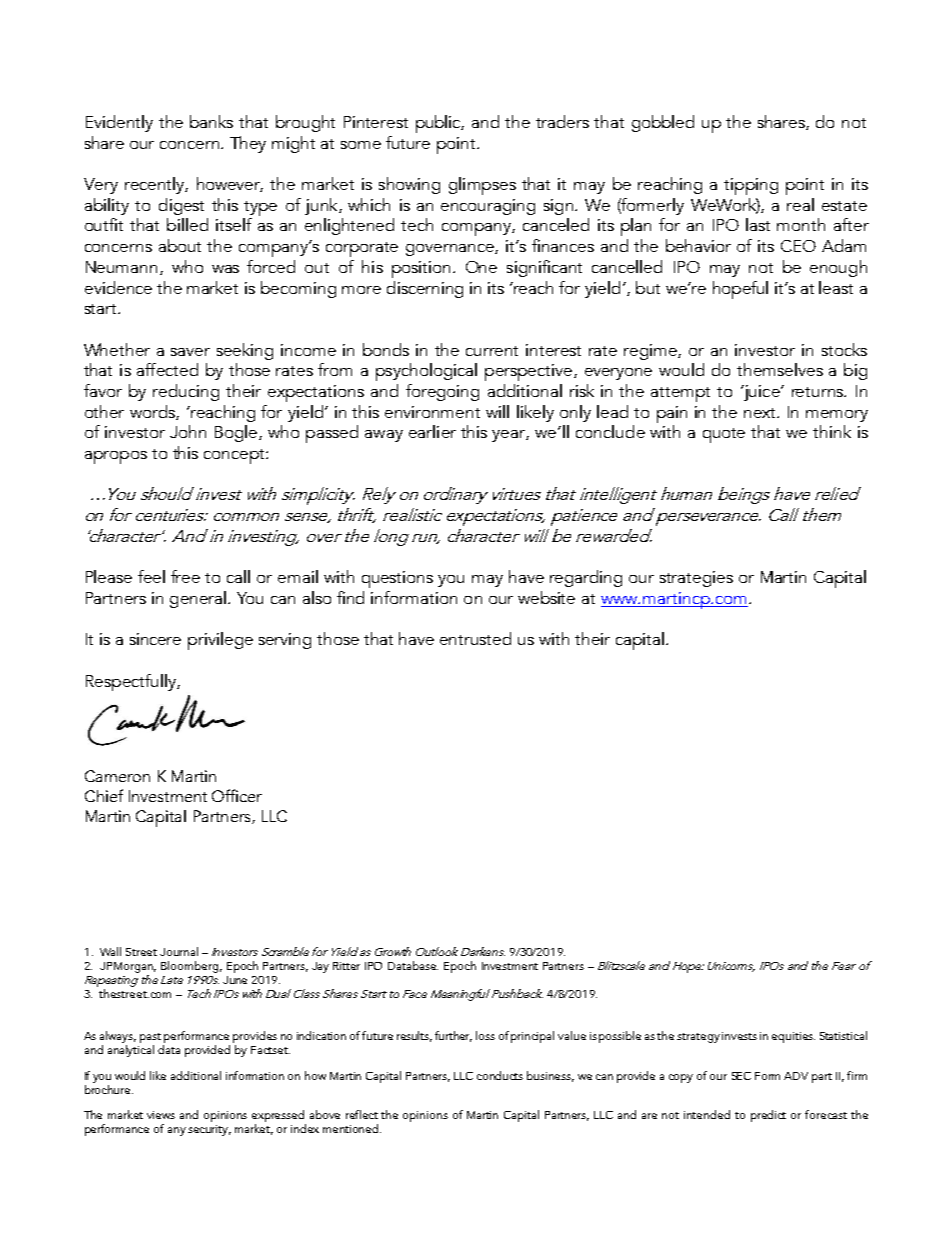 The image size is (952, 1233). What do you see at coordinates (751, 186) in the screenshot?
I see `tipping` at bounding box center [751, 186].
